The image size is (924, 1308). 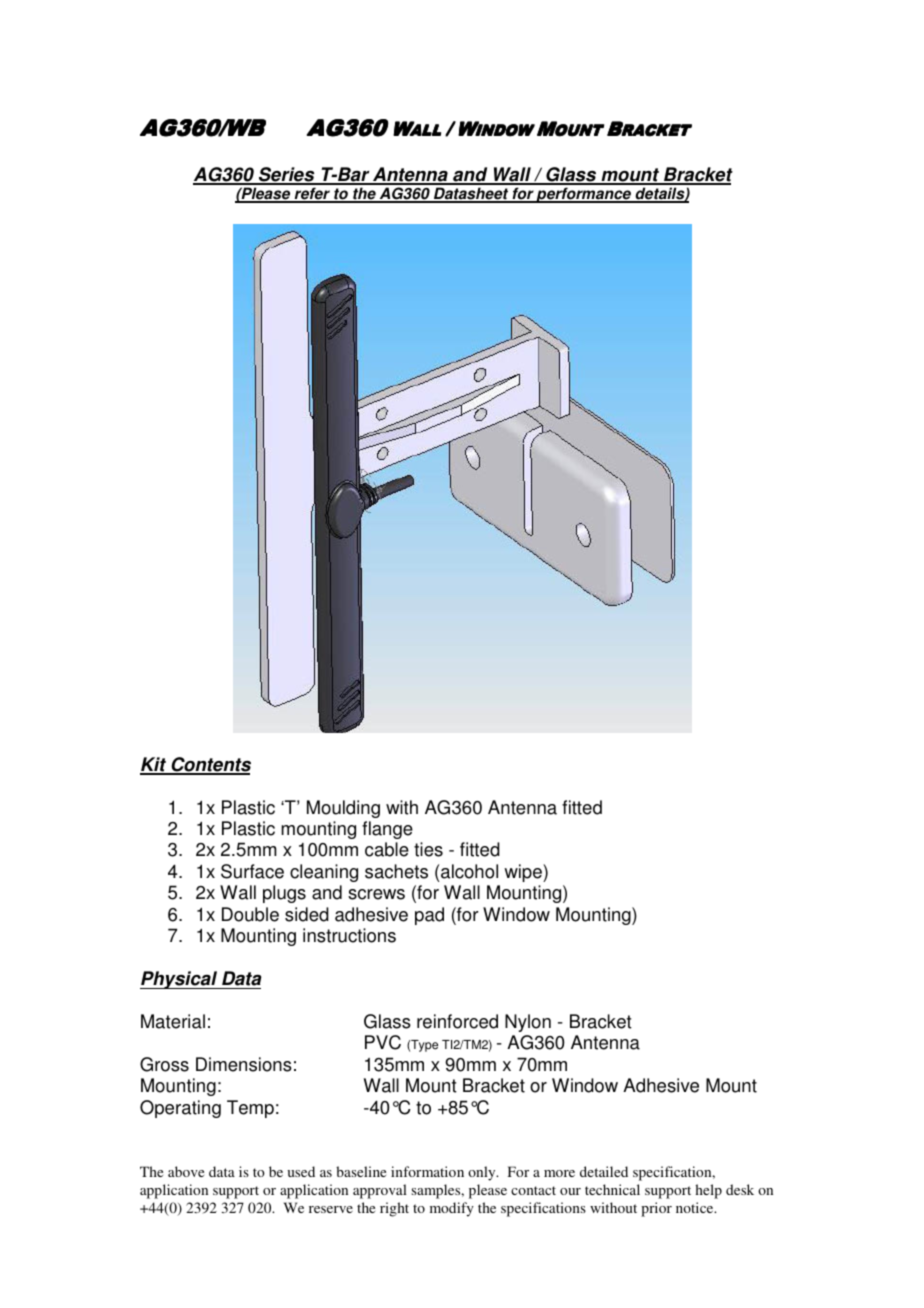 I want to click on wipe, so click(x=524, y=873).
